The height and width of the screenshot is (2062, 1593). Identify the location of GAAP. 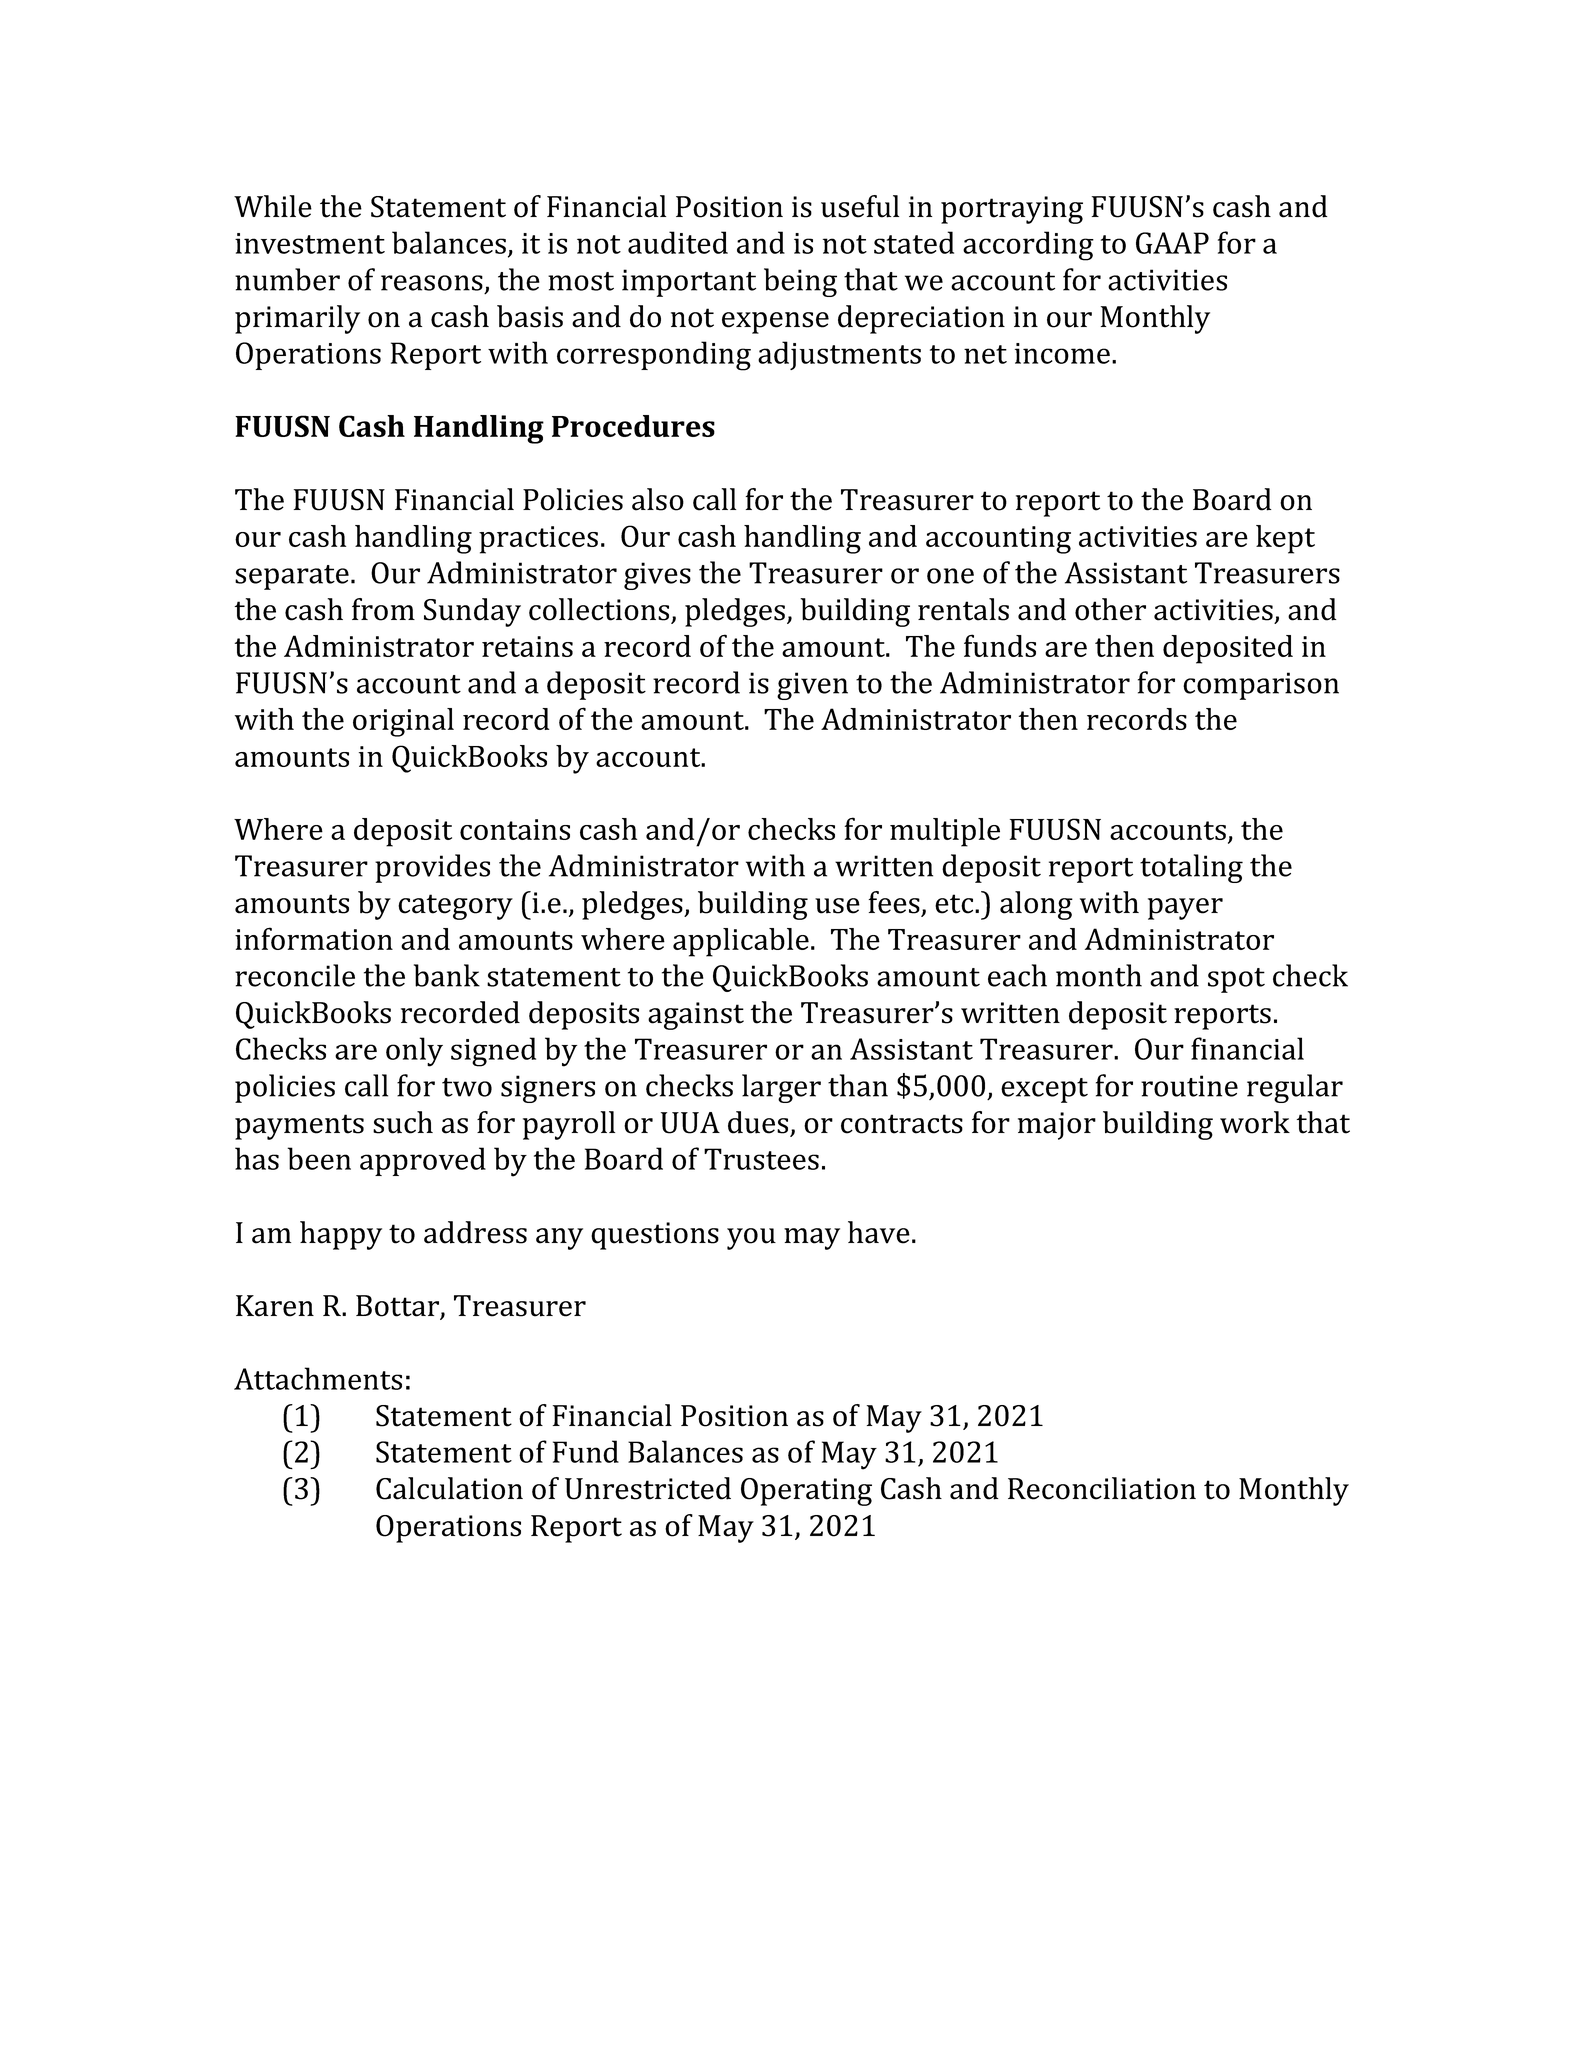
(1172, 243).
